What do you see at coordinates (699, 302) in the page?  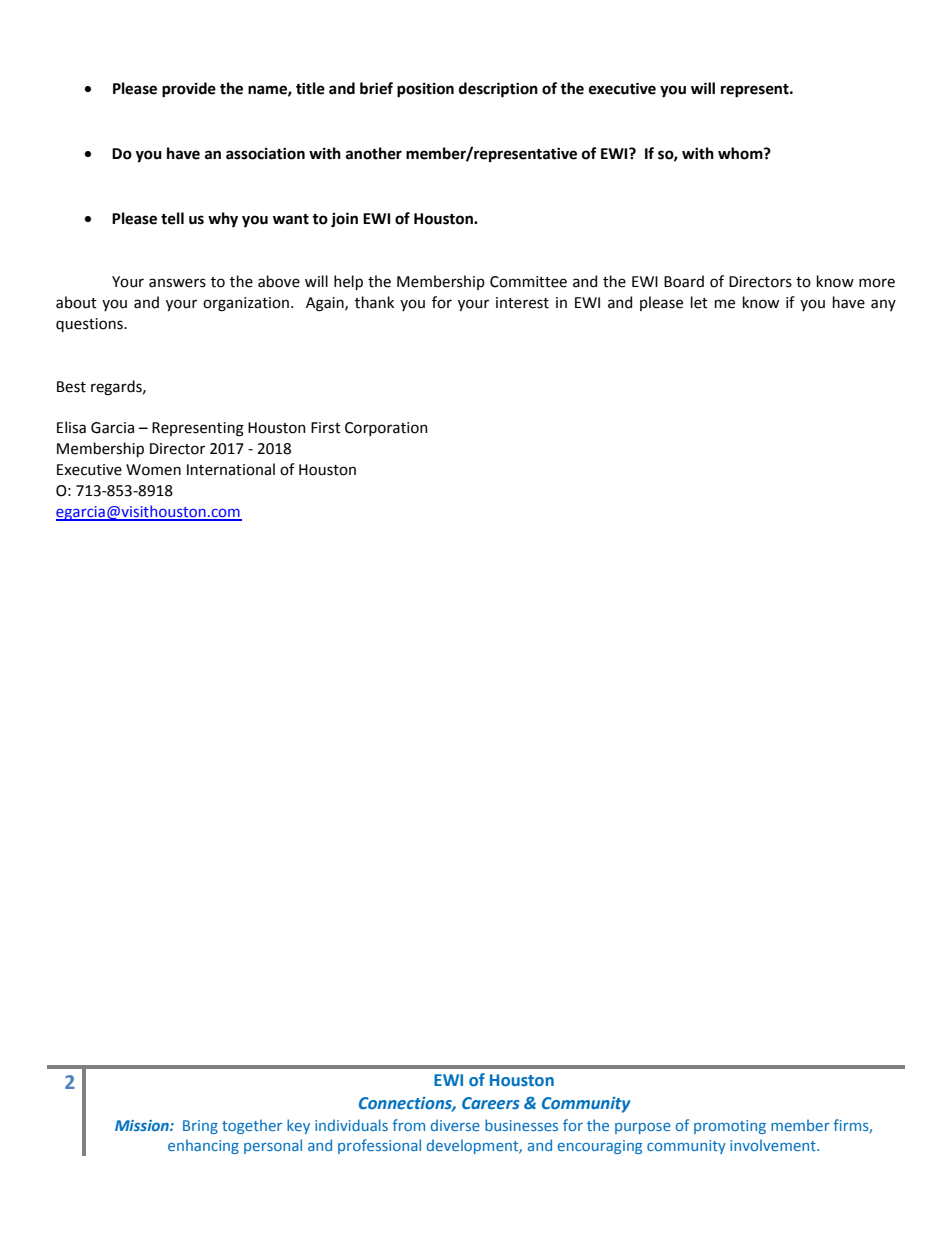 I see `let` at bounding box center [699, 302].
